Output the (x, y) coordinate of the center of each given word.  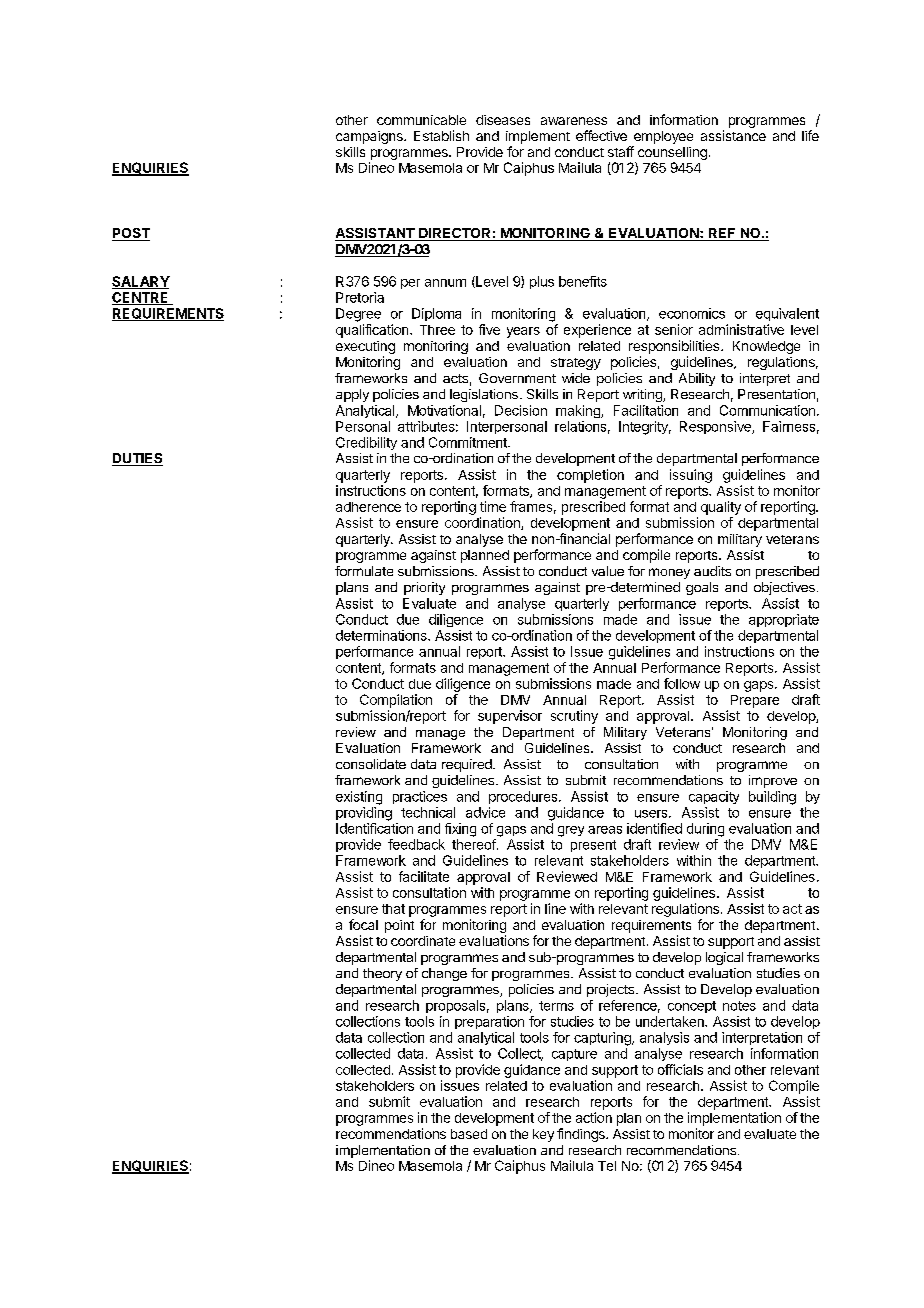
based (469, 1134)
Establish (441, 135)
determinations (382, 635)
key (543, 1135)
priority (424, 588)
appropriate (784, 620)
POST (131, 234)
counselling (671, 155)
